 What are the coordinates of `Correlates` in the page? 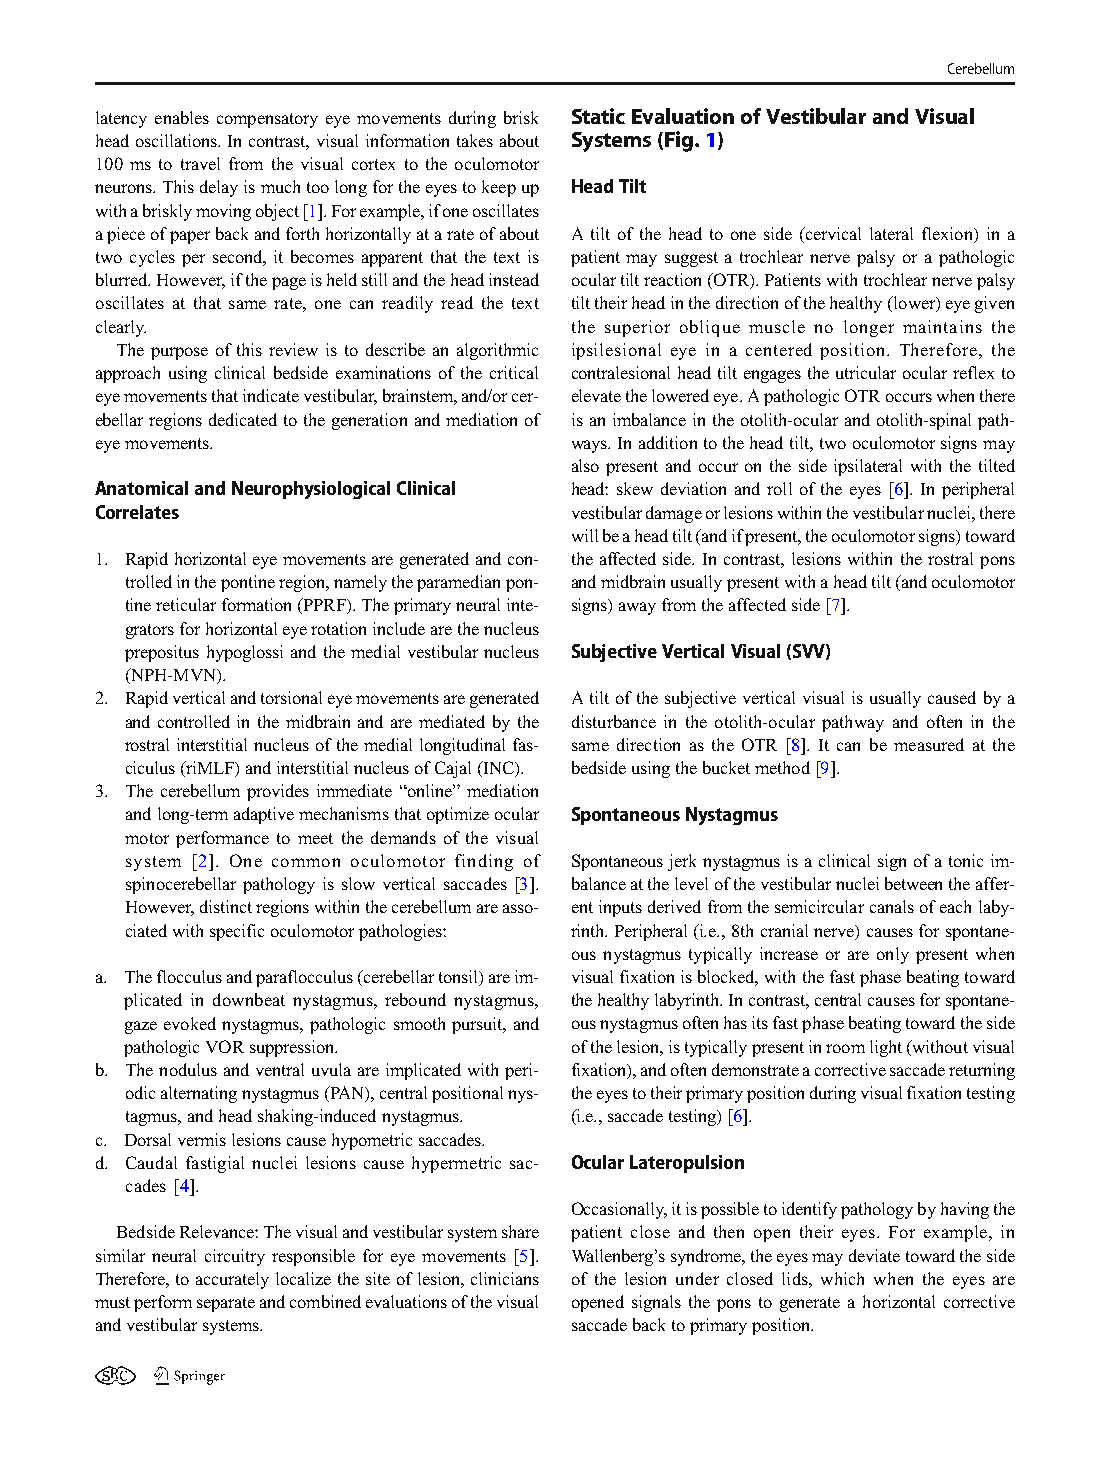 It's located at (137, 512).
